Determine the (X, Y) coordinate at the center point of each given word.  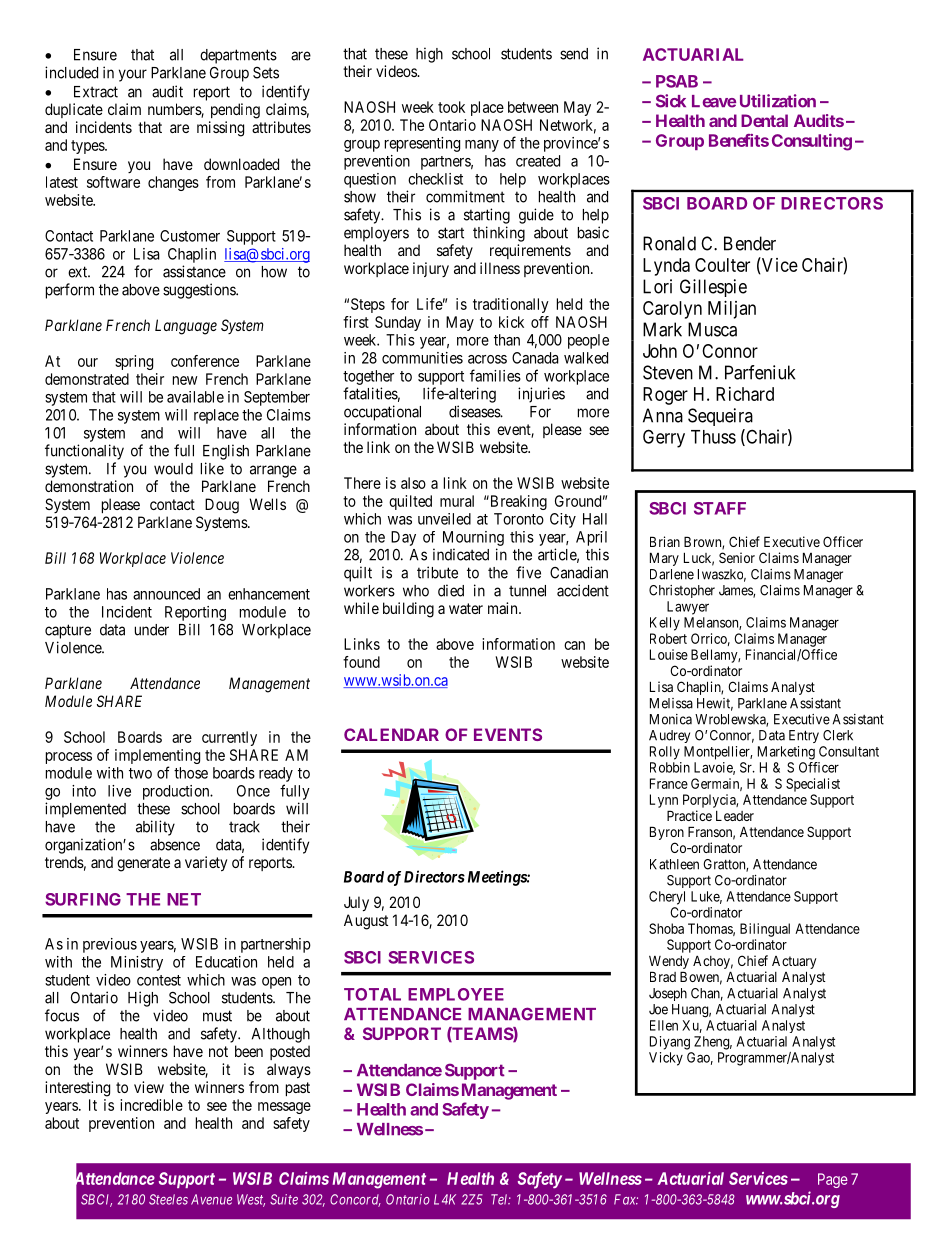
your (133, 75)
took (451, 107)
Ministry (137, 963)
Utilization (778, 101)
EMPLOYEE (456, 994)
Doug (222, 506)
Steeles (168, 1199)
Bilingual (765, 930)
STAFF (720, 508)
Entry (804, 736)
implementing (157, 756)
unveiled (444, 519)
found (361, 662)
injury (431, 269)
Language (186, 327)
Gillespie (713, 288)
